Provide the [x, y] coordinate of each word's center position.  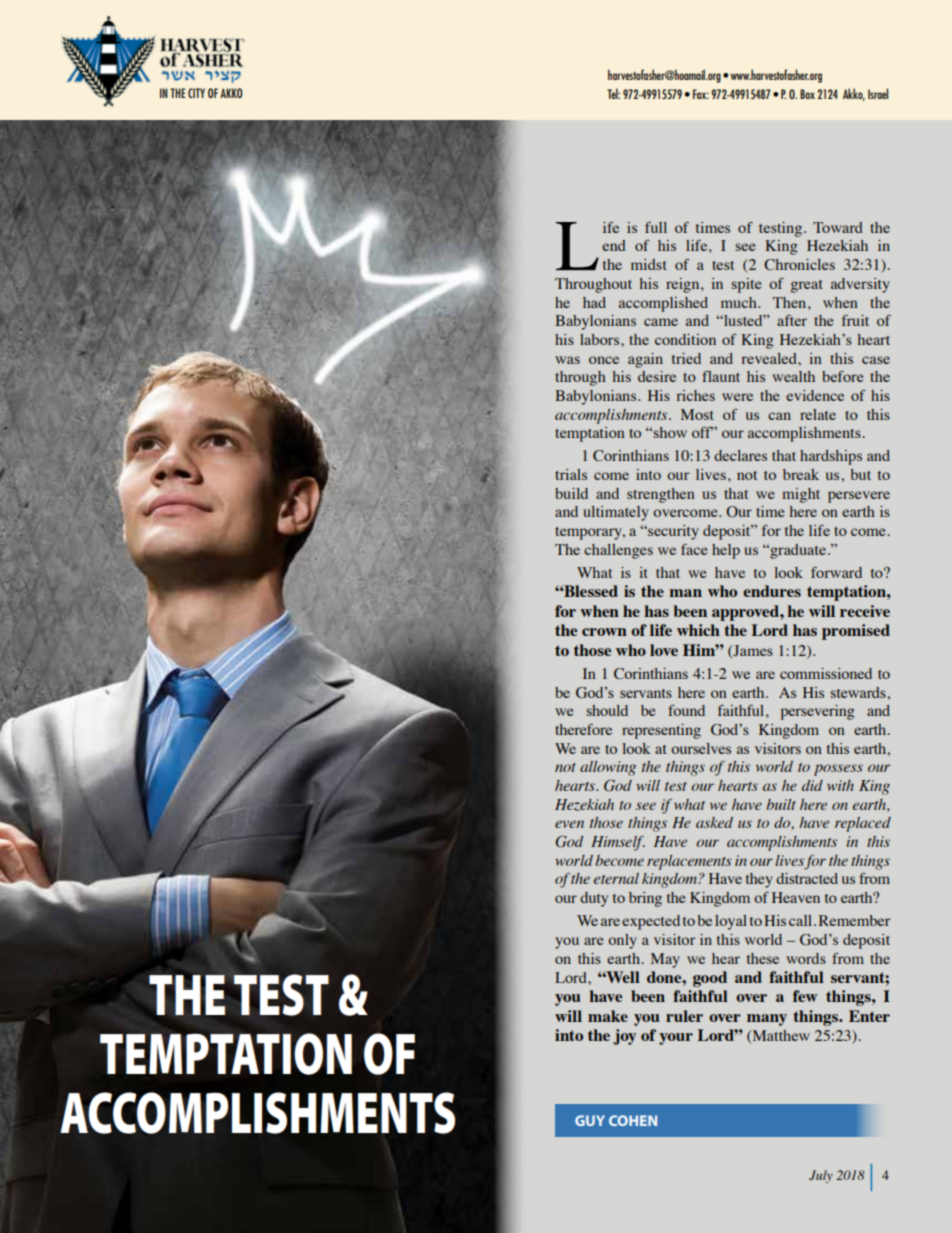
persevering [818, 712]
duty [594, 899]
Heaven [796, 897]
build [571, 493]
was [567, 360]
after [792, 320]
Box [807, 94]
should [607, 710]
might [801, 495]
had [594, 302]
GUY [590, 1120]
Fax [701, 94]
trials [571, 474]
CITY [196, 93]
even [569, 824]
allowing [608, 768]
